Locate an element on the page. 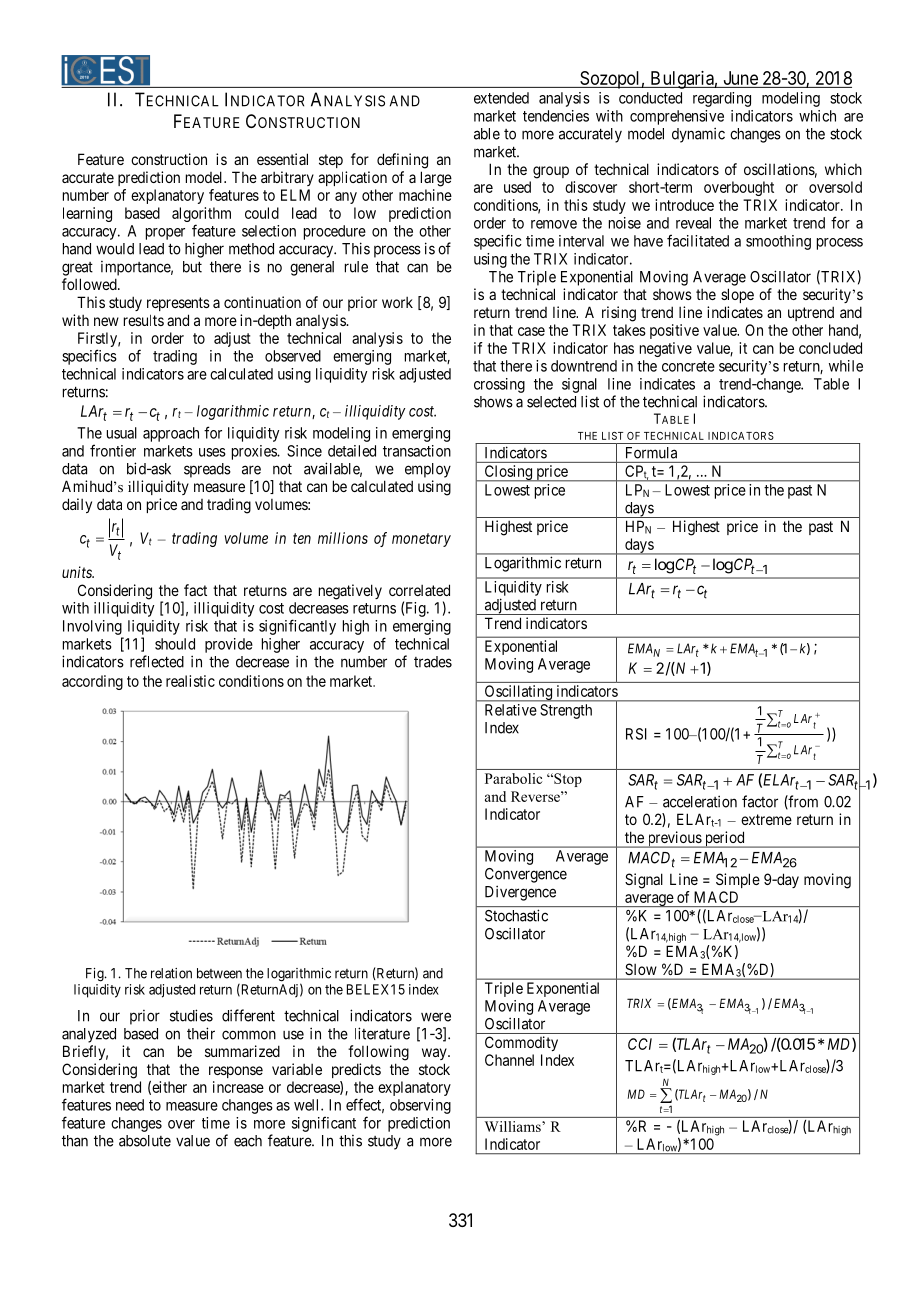 This page has height=1308, width=924. correlated is located at coordinates (419, 590).
